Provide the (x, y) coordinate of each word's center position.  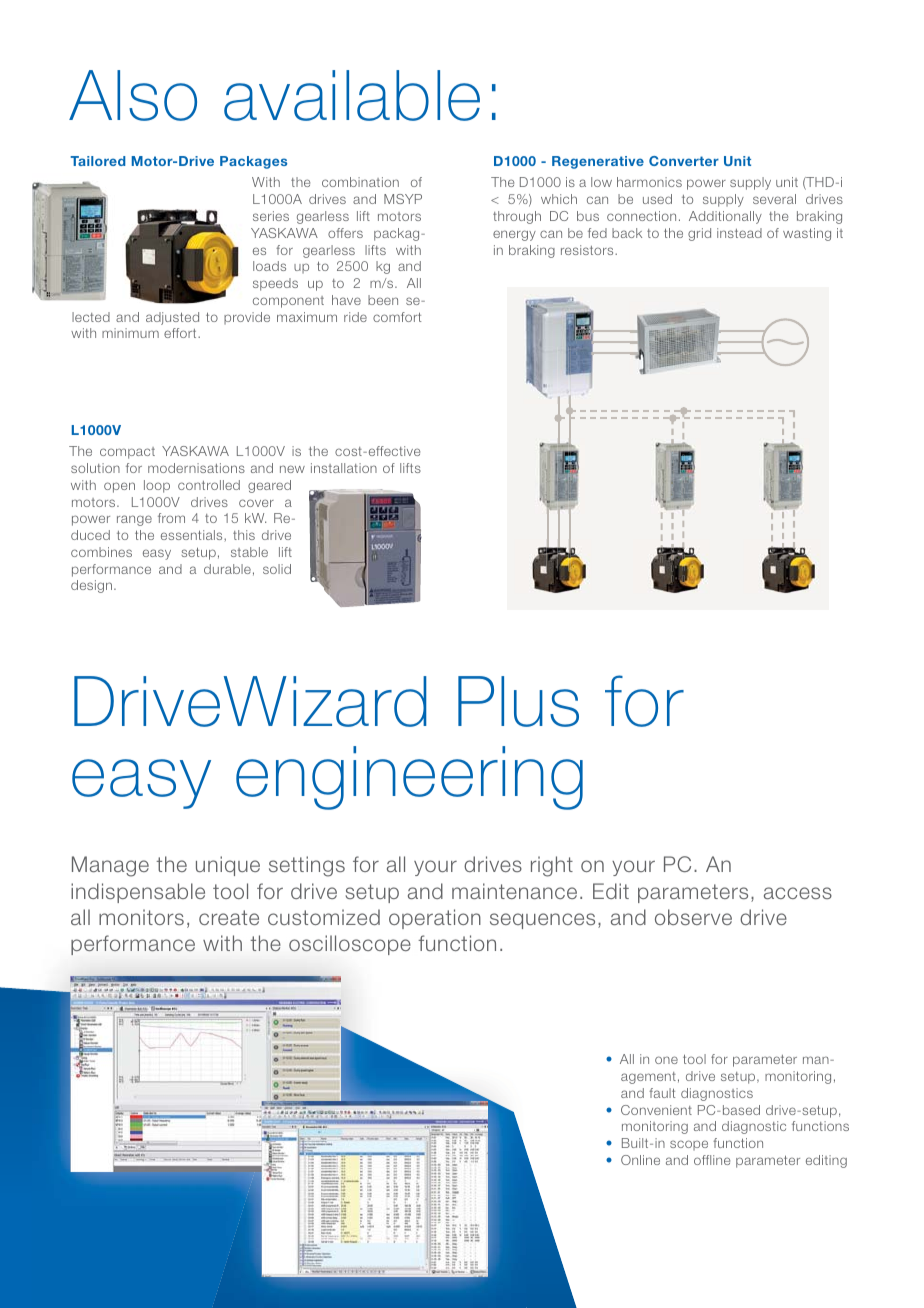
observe (693, 917)
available (352, 95)
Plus (518, 701)
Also (133, 95)
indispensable (138, 893)
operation (435, 919)
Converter (684, 161)
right (552, 866)
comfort (397, 317)
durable (227, 569)
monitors (141, 917)
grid (699, 234)
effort (181, 333)
